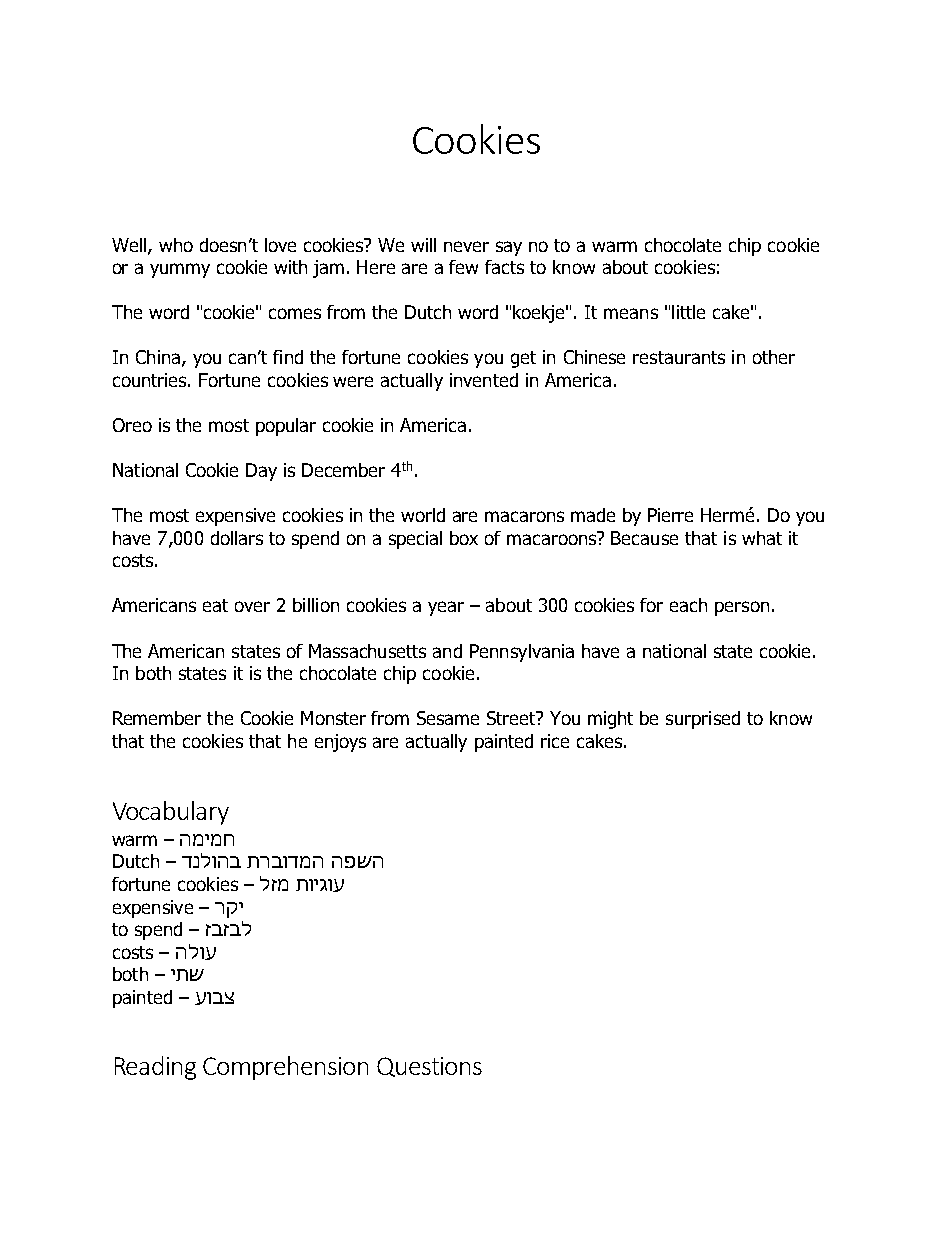 This image has width=952, height=1233. Describe the element at coordinates (703, 720) in the image. I see `surprised` at that location.
